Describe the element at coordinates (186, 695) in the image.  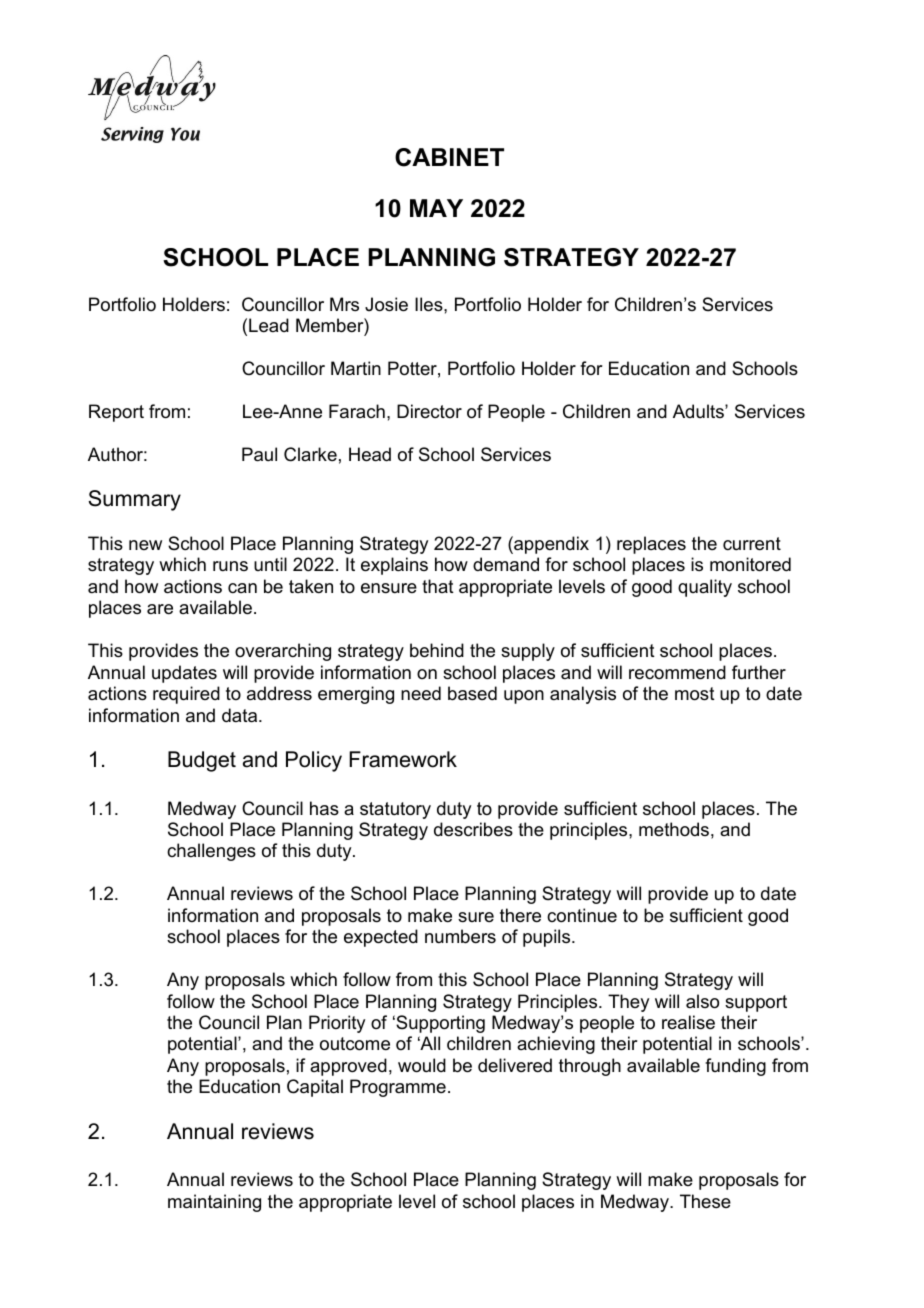
I see `required` at that location.
